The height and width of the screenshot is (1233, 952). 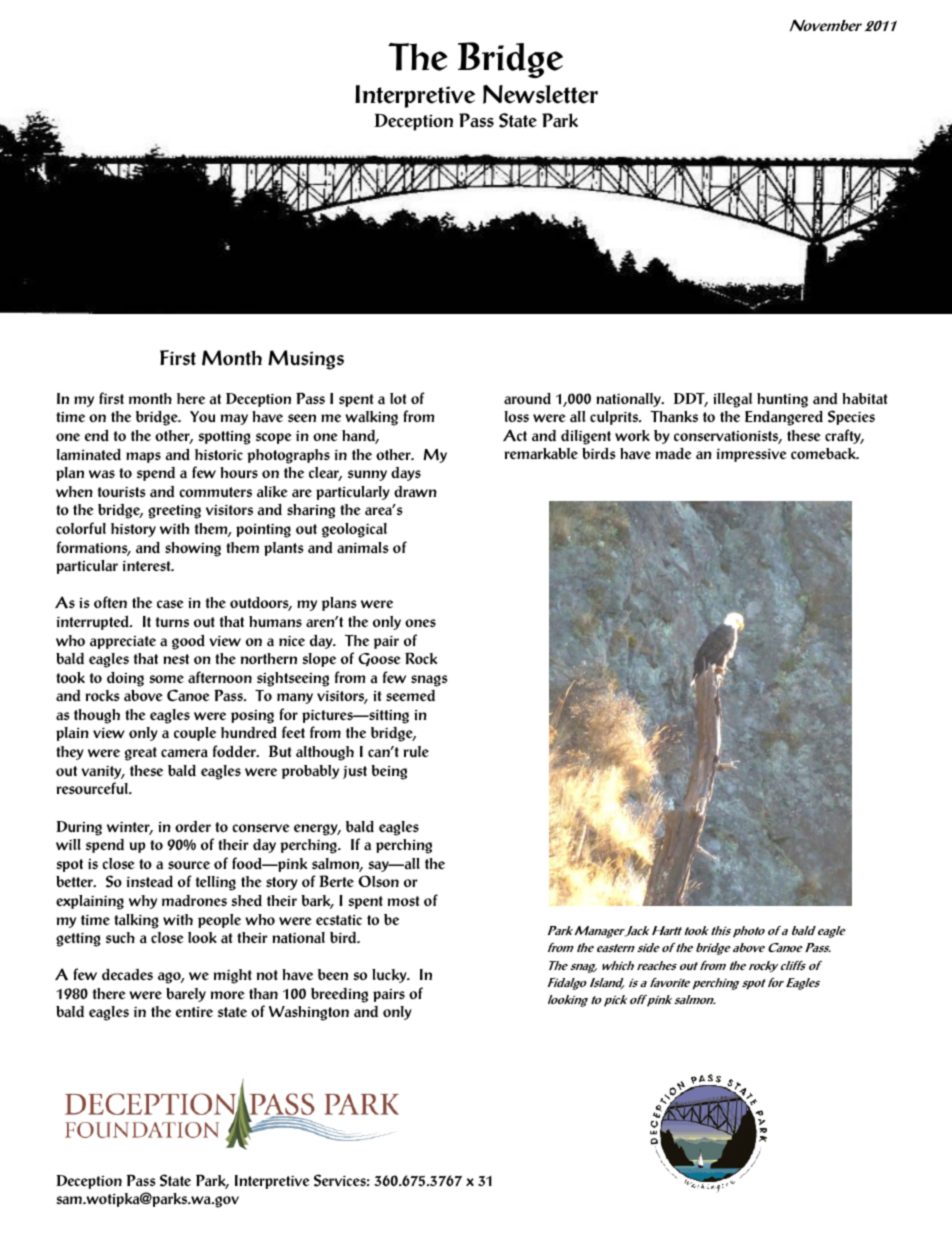 What do you see at coordinates (306, 360) in the screenshot?
I see `Musings` at bounding box center [306, 360].
